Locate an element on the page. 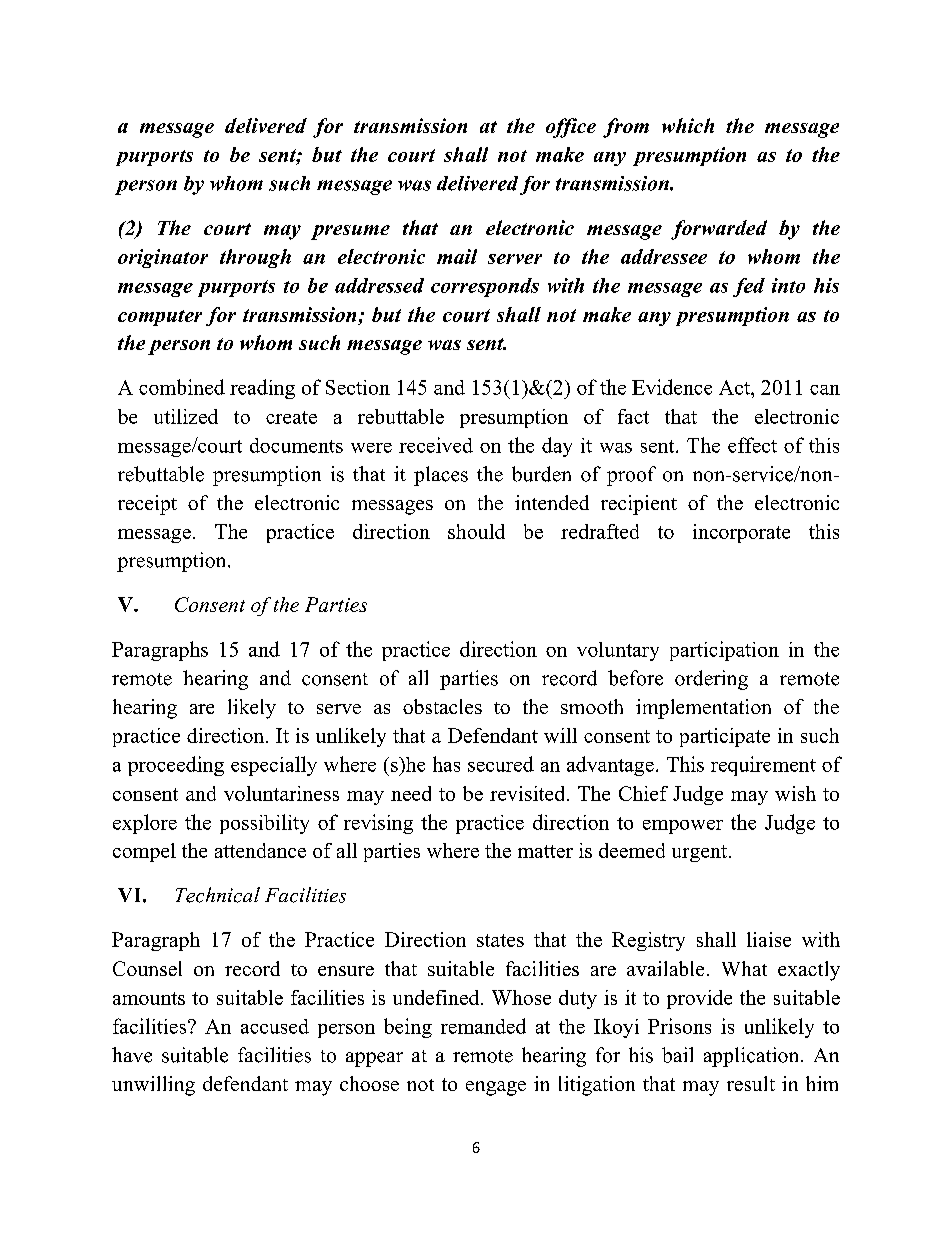 Image resolution: width=952 pixels, height=1233 pixels. proceeding is located at coordinates (176, 766).
